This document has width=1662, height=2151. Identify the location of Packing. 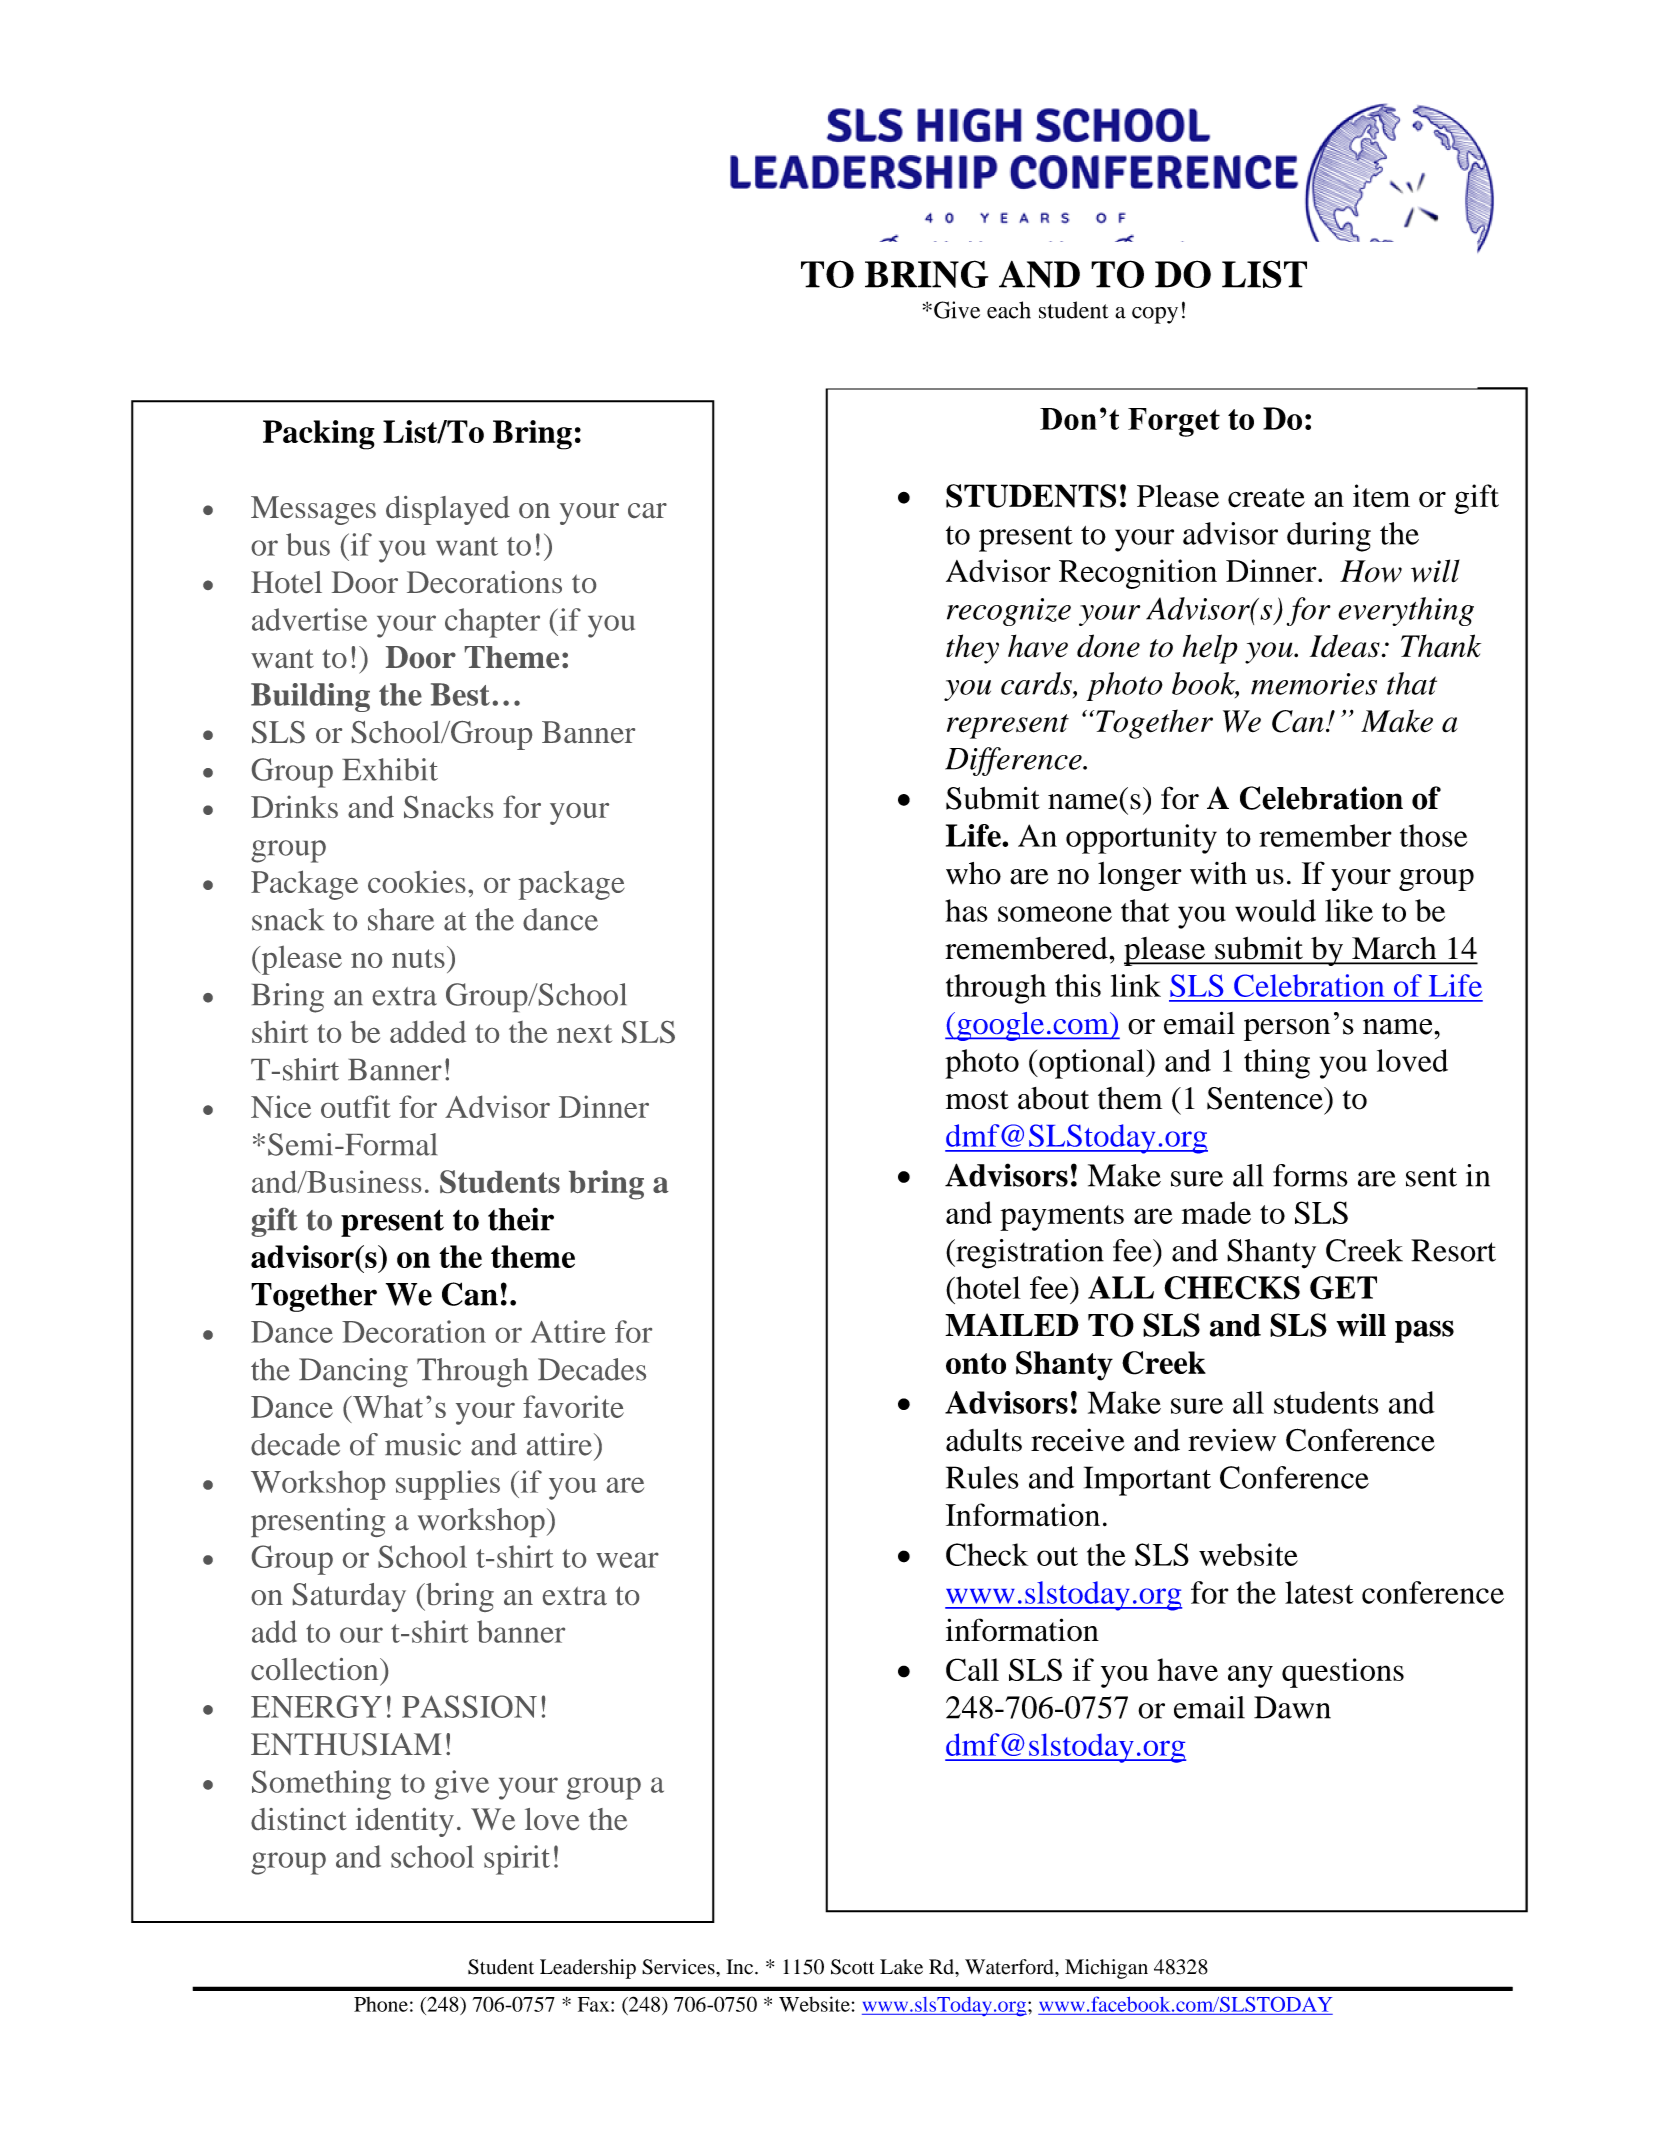
(319, 435).
